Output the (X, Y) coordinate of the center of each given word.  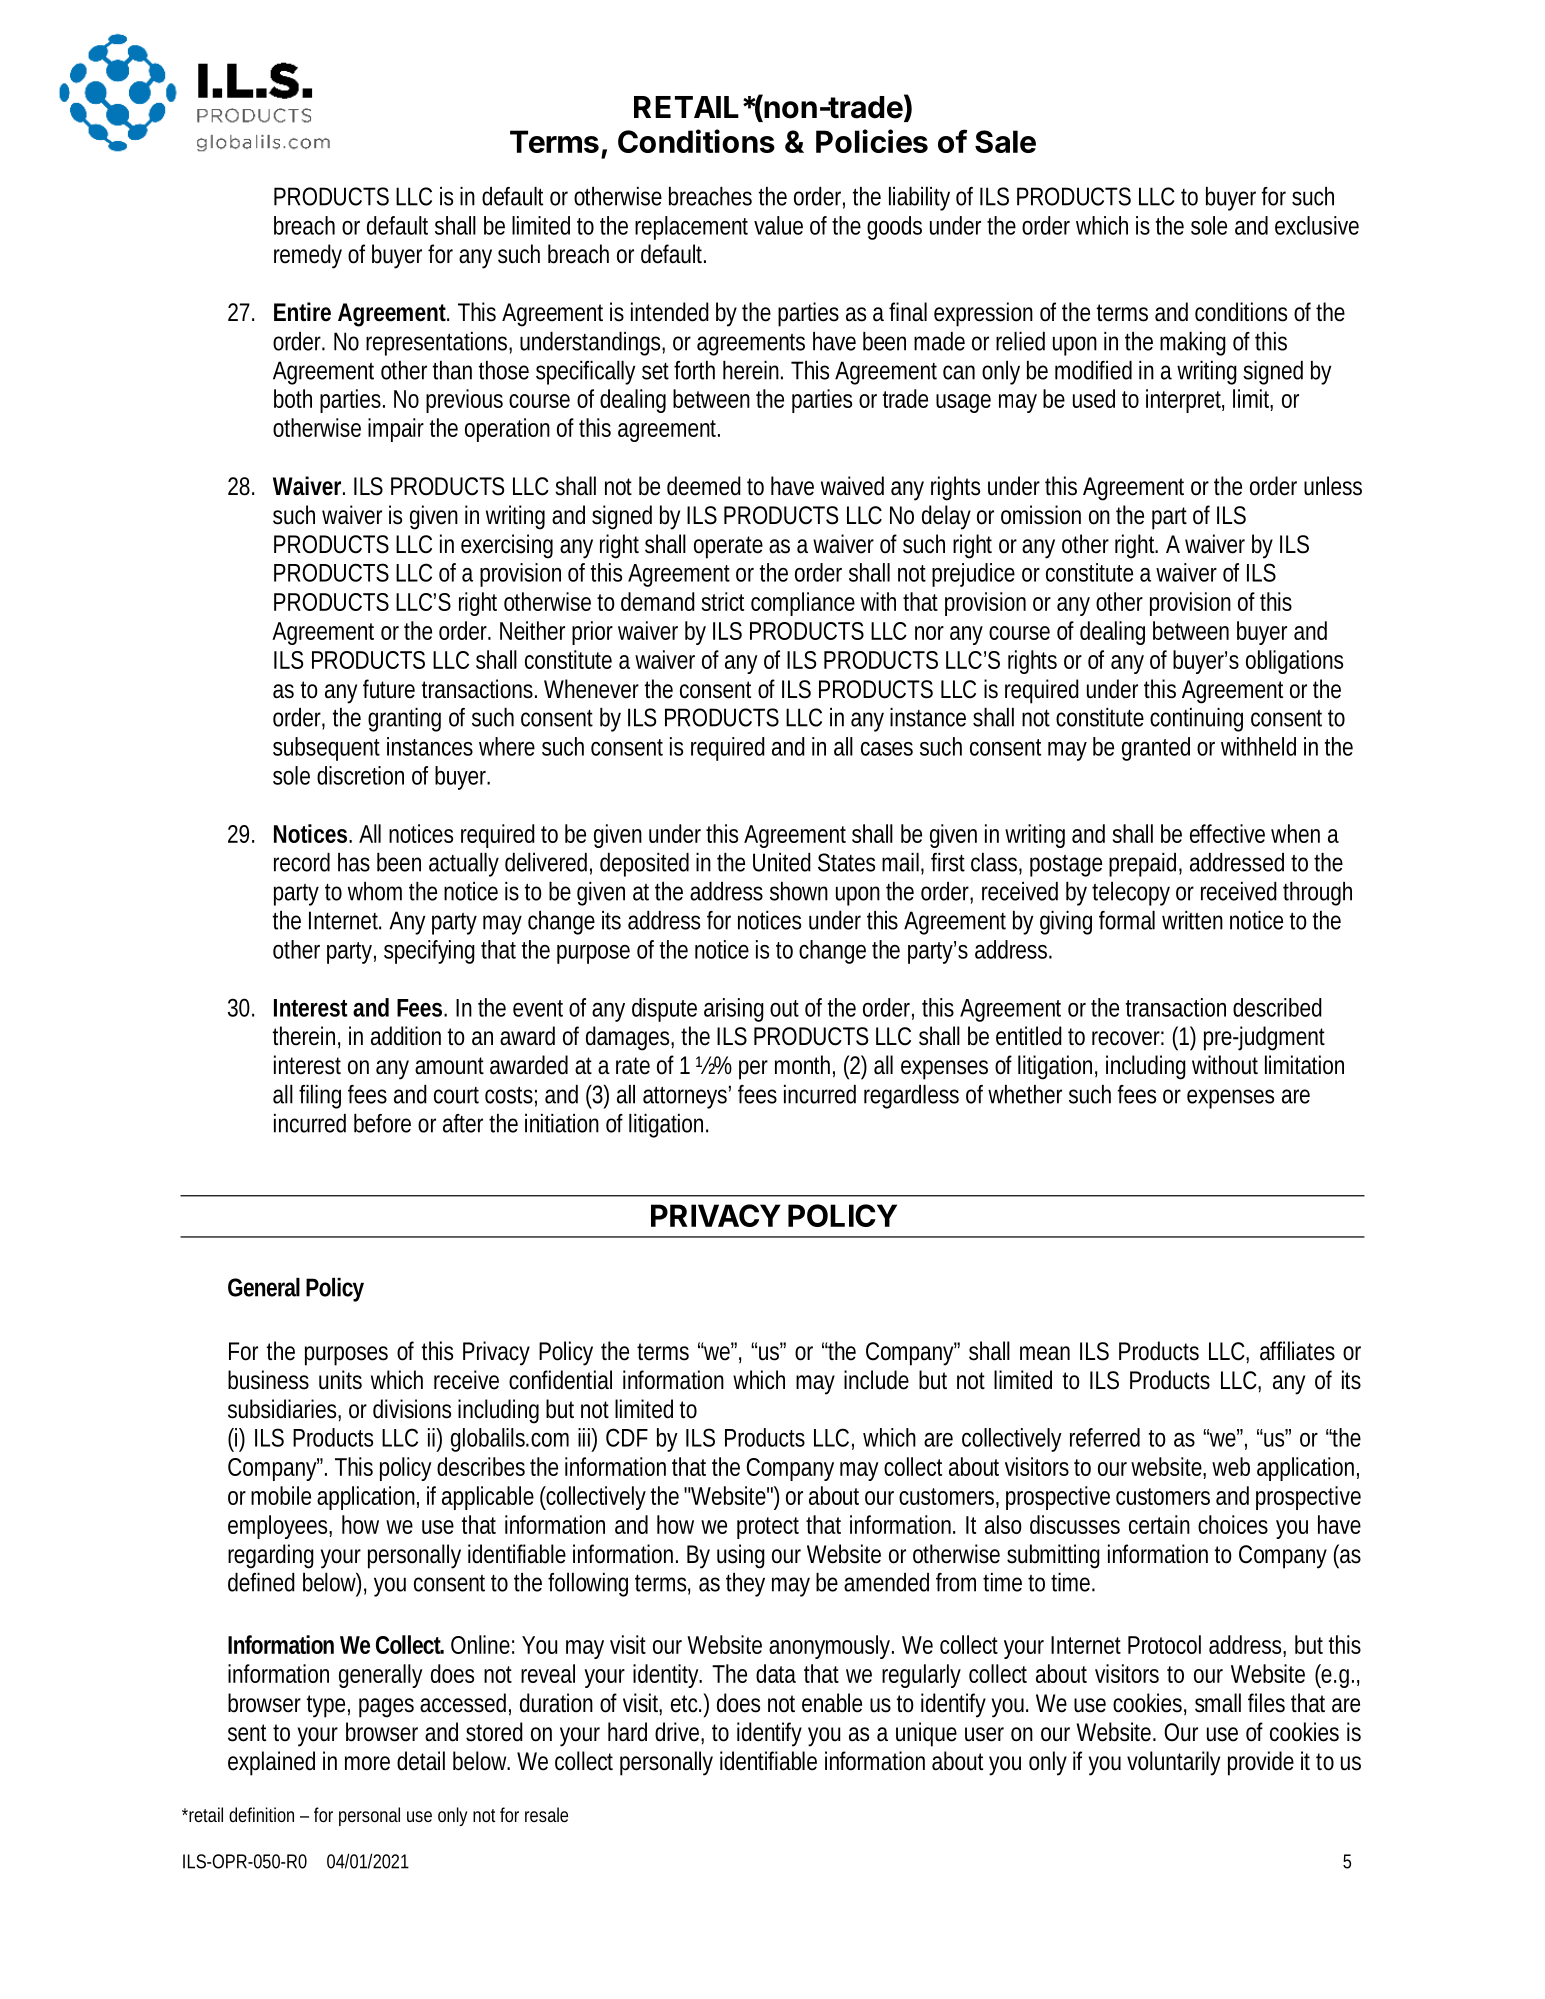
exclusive (1317, 225)
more (367, 1763)
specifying (429, 952)
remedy (308, 256)
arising (734, 1010)
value (778, 225)
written (1192, 920)
